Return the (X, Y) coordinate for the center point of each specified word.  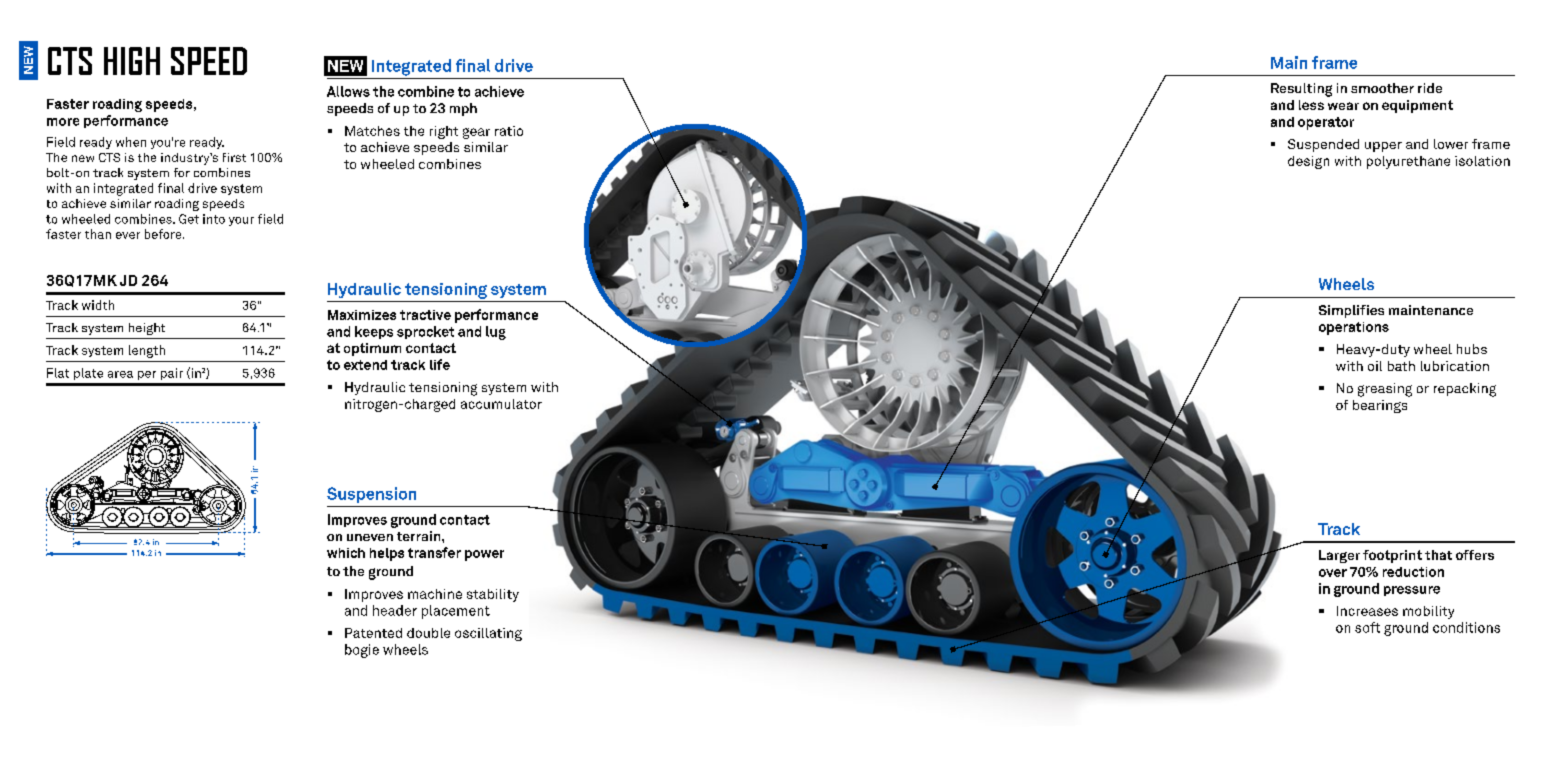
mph (463, 109)
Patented (373, 633)
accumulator (501, 404)
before (164, 234)
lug (496, 333)
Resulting (1301, 90)
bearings (1380, 406)
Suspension (371, 495)
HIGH (132, 61)
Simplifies (1351, 311)
